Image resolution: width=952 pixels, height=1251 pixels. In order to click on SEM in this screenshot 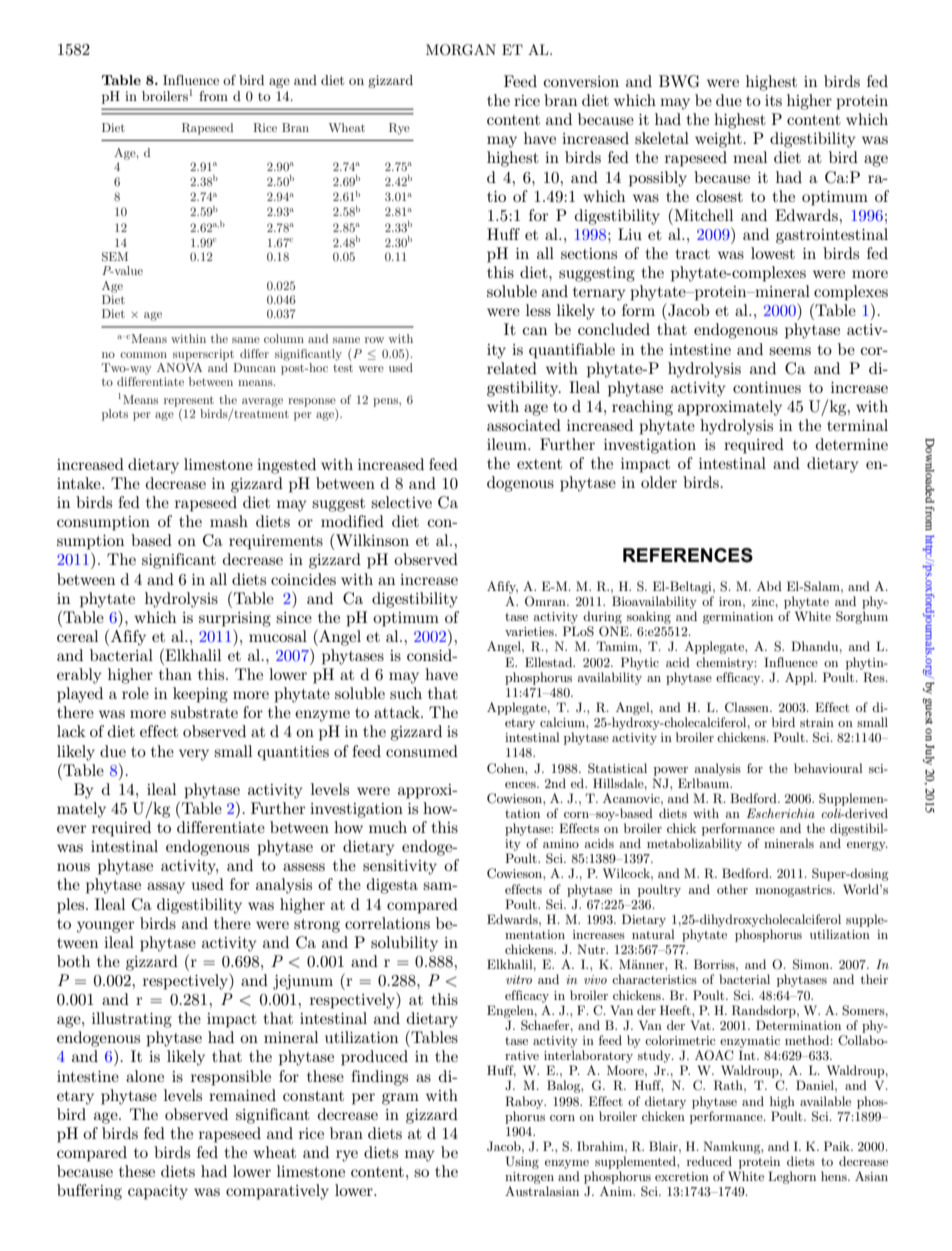, I will do `click(115, 257)`.
